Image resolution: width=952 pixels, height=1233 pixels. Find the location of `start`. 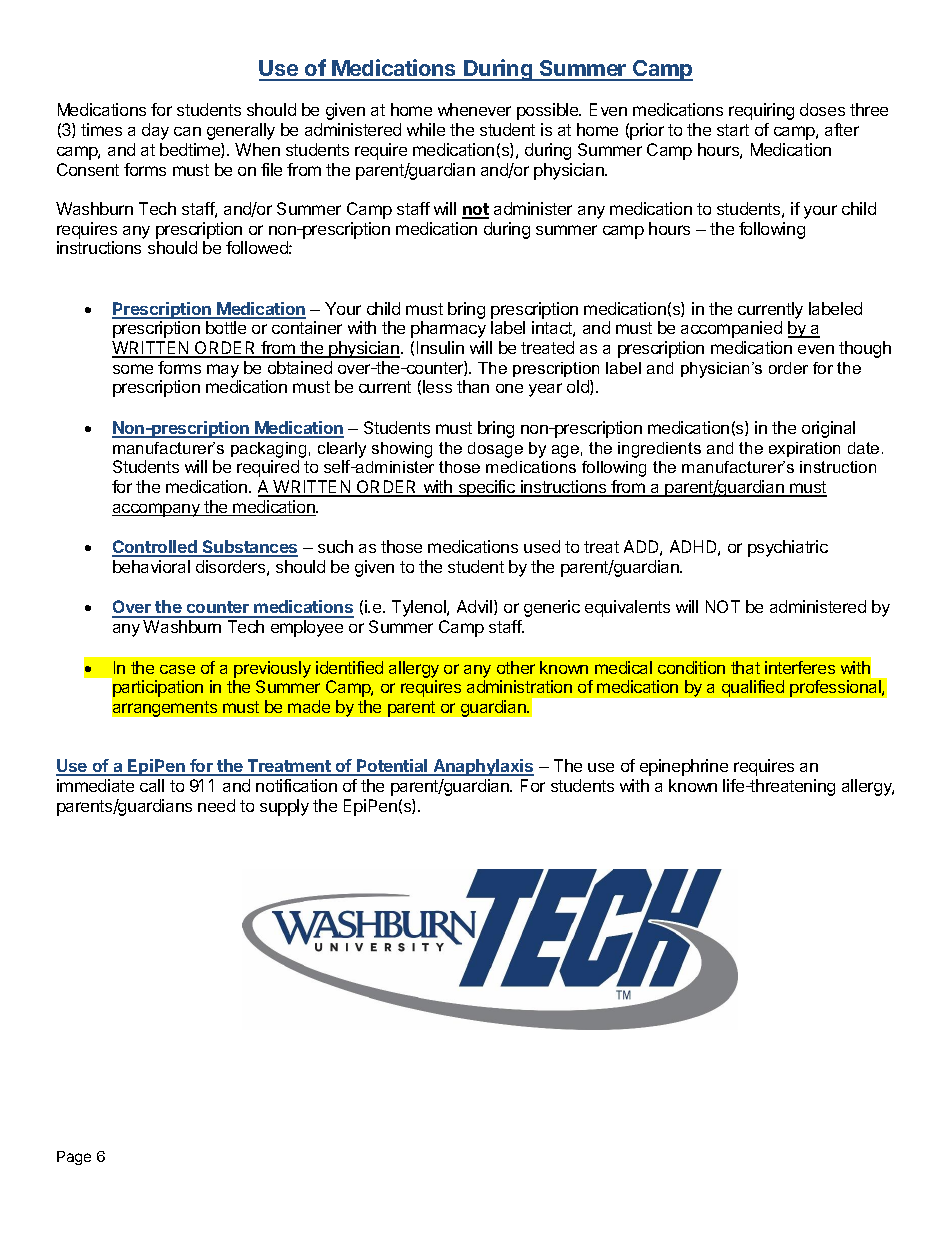

start is located at coordinates (733, 130).
